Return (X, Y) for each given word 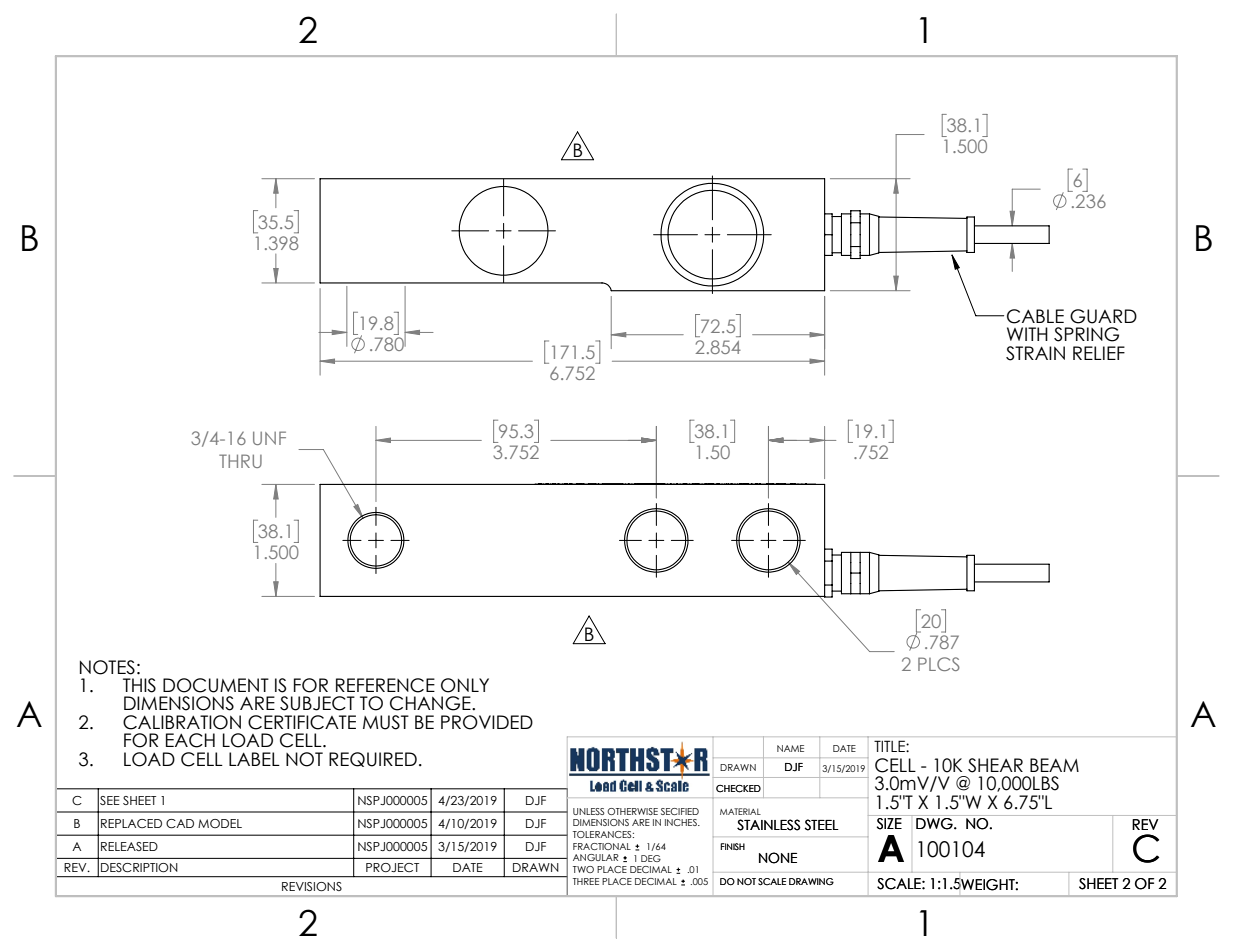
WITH (1027, 334)
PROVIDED (487, 722)
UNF (269, 438)
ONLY (465, 685)
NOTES (107, 667)
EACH (190, 740)
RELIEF (1099, 353)
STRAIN (1035, 353)
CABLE (1035, 316)
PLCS (939, 664)
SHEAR (995, 765)
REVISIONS (312, 886)
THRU (240, 461)
